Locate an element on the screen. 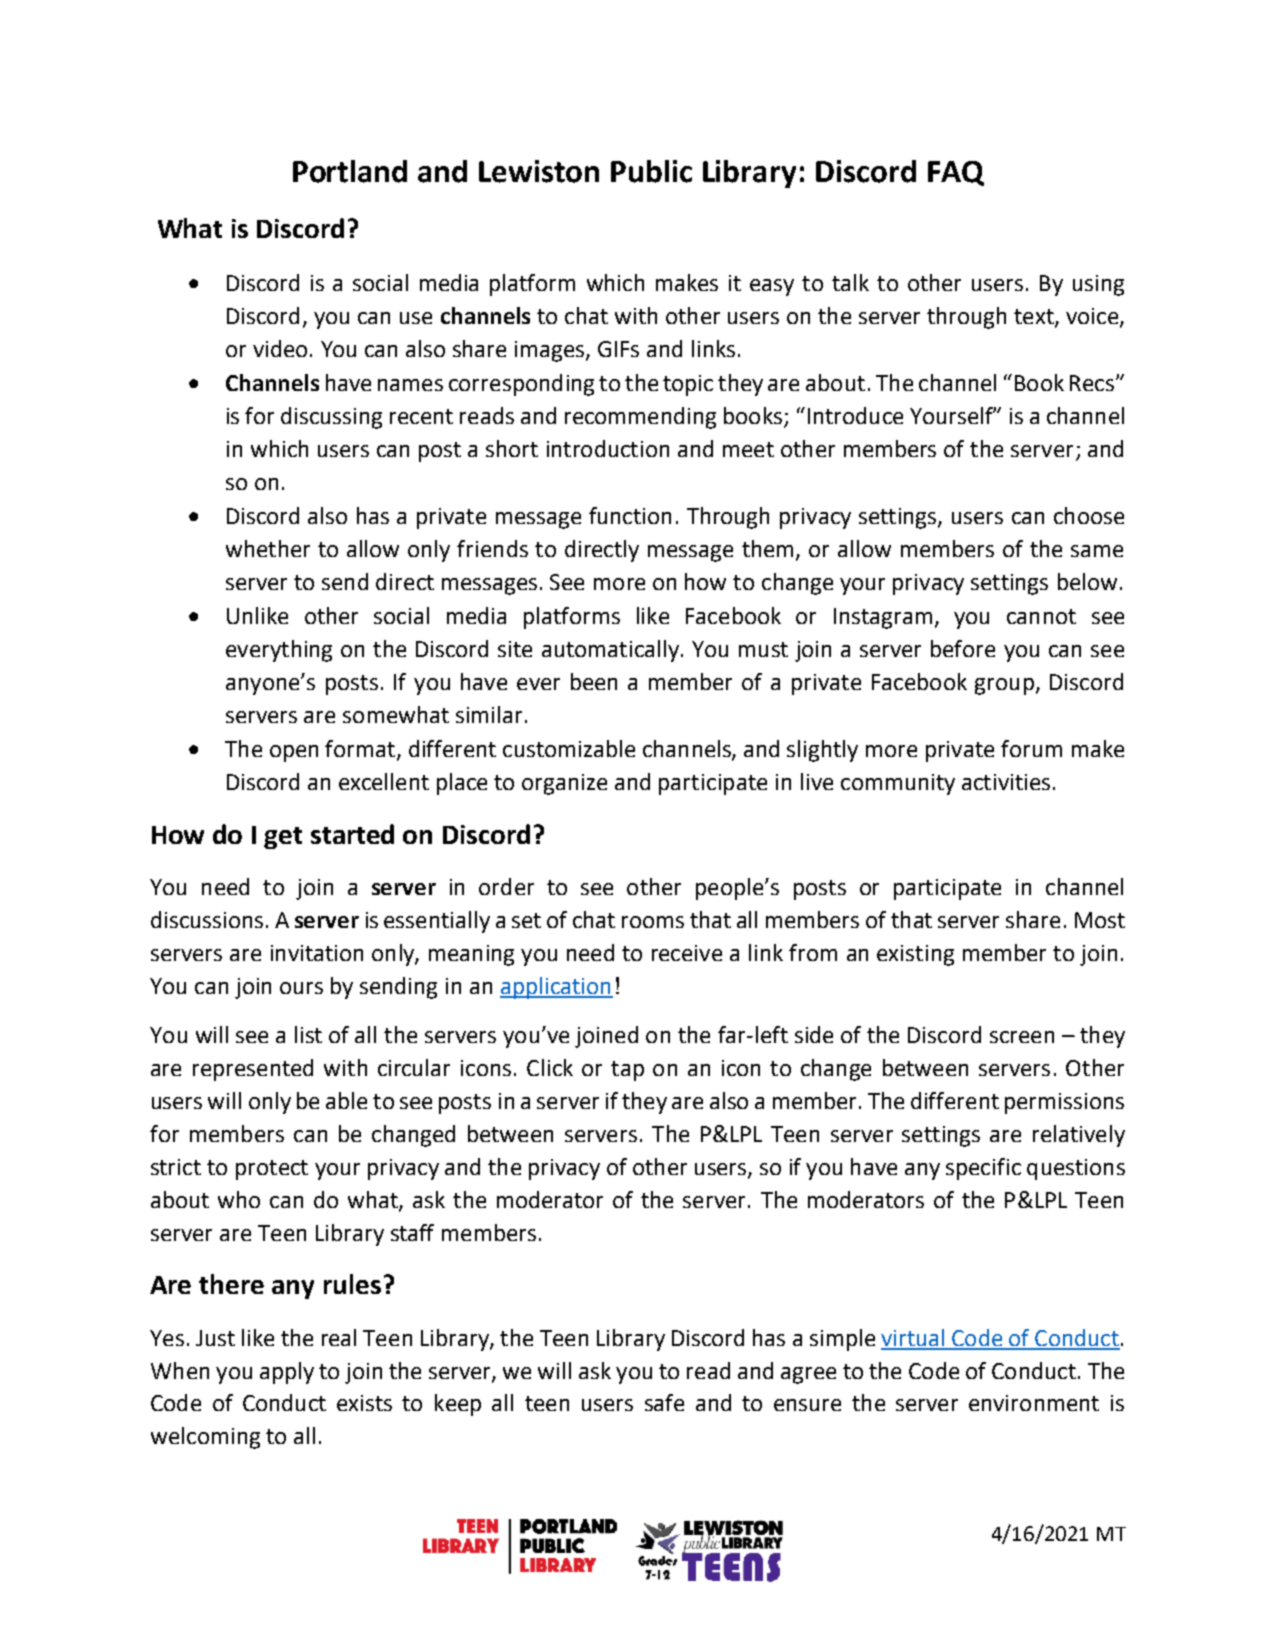  application is located at coordinates (556, 988).
